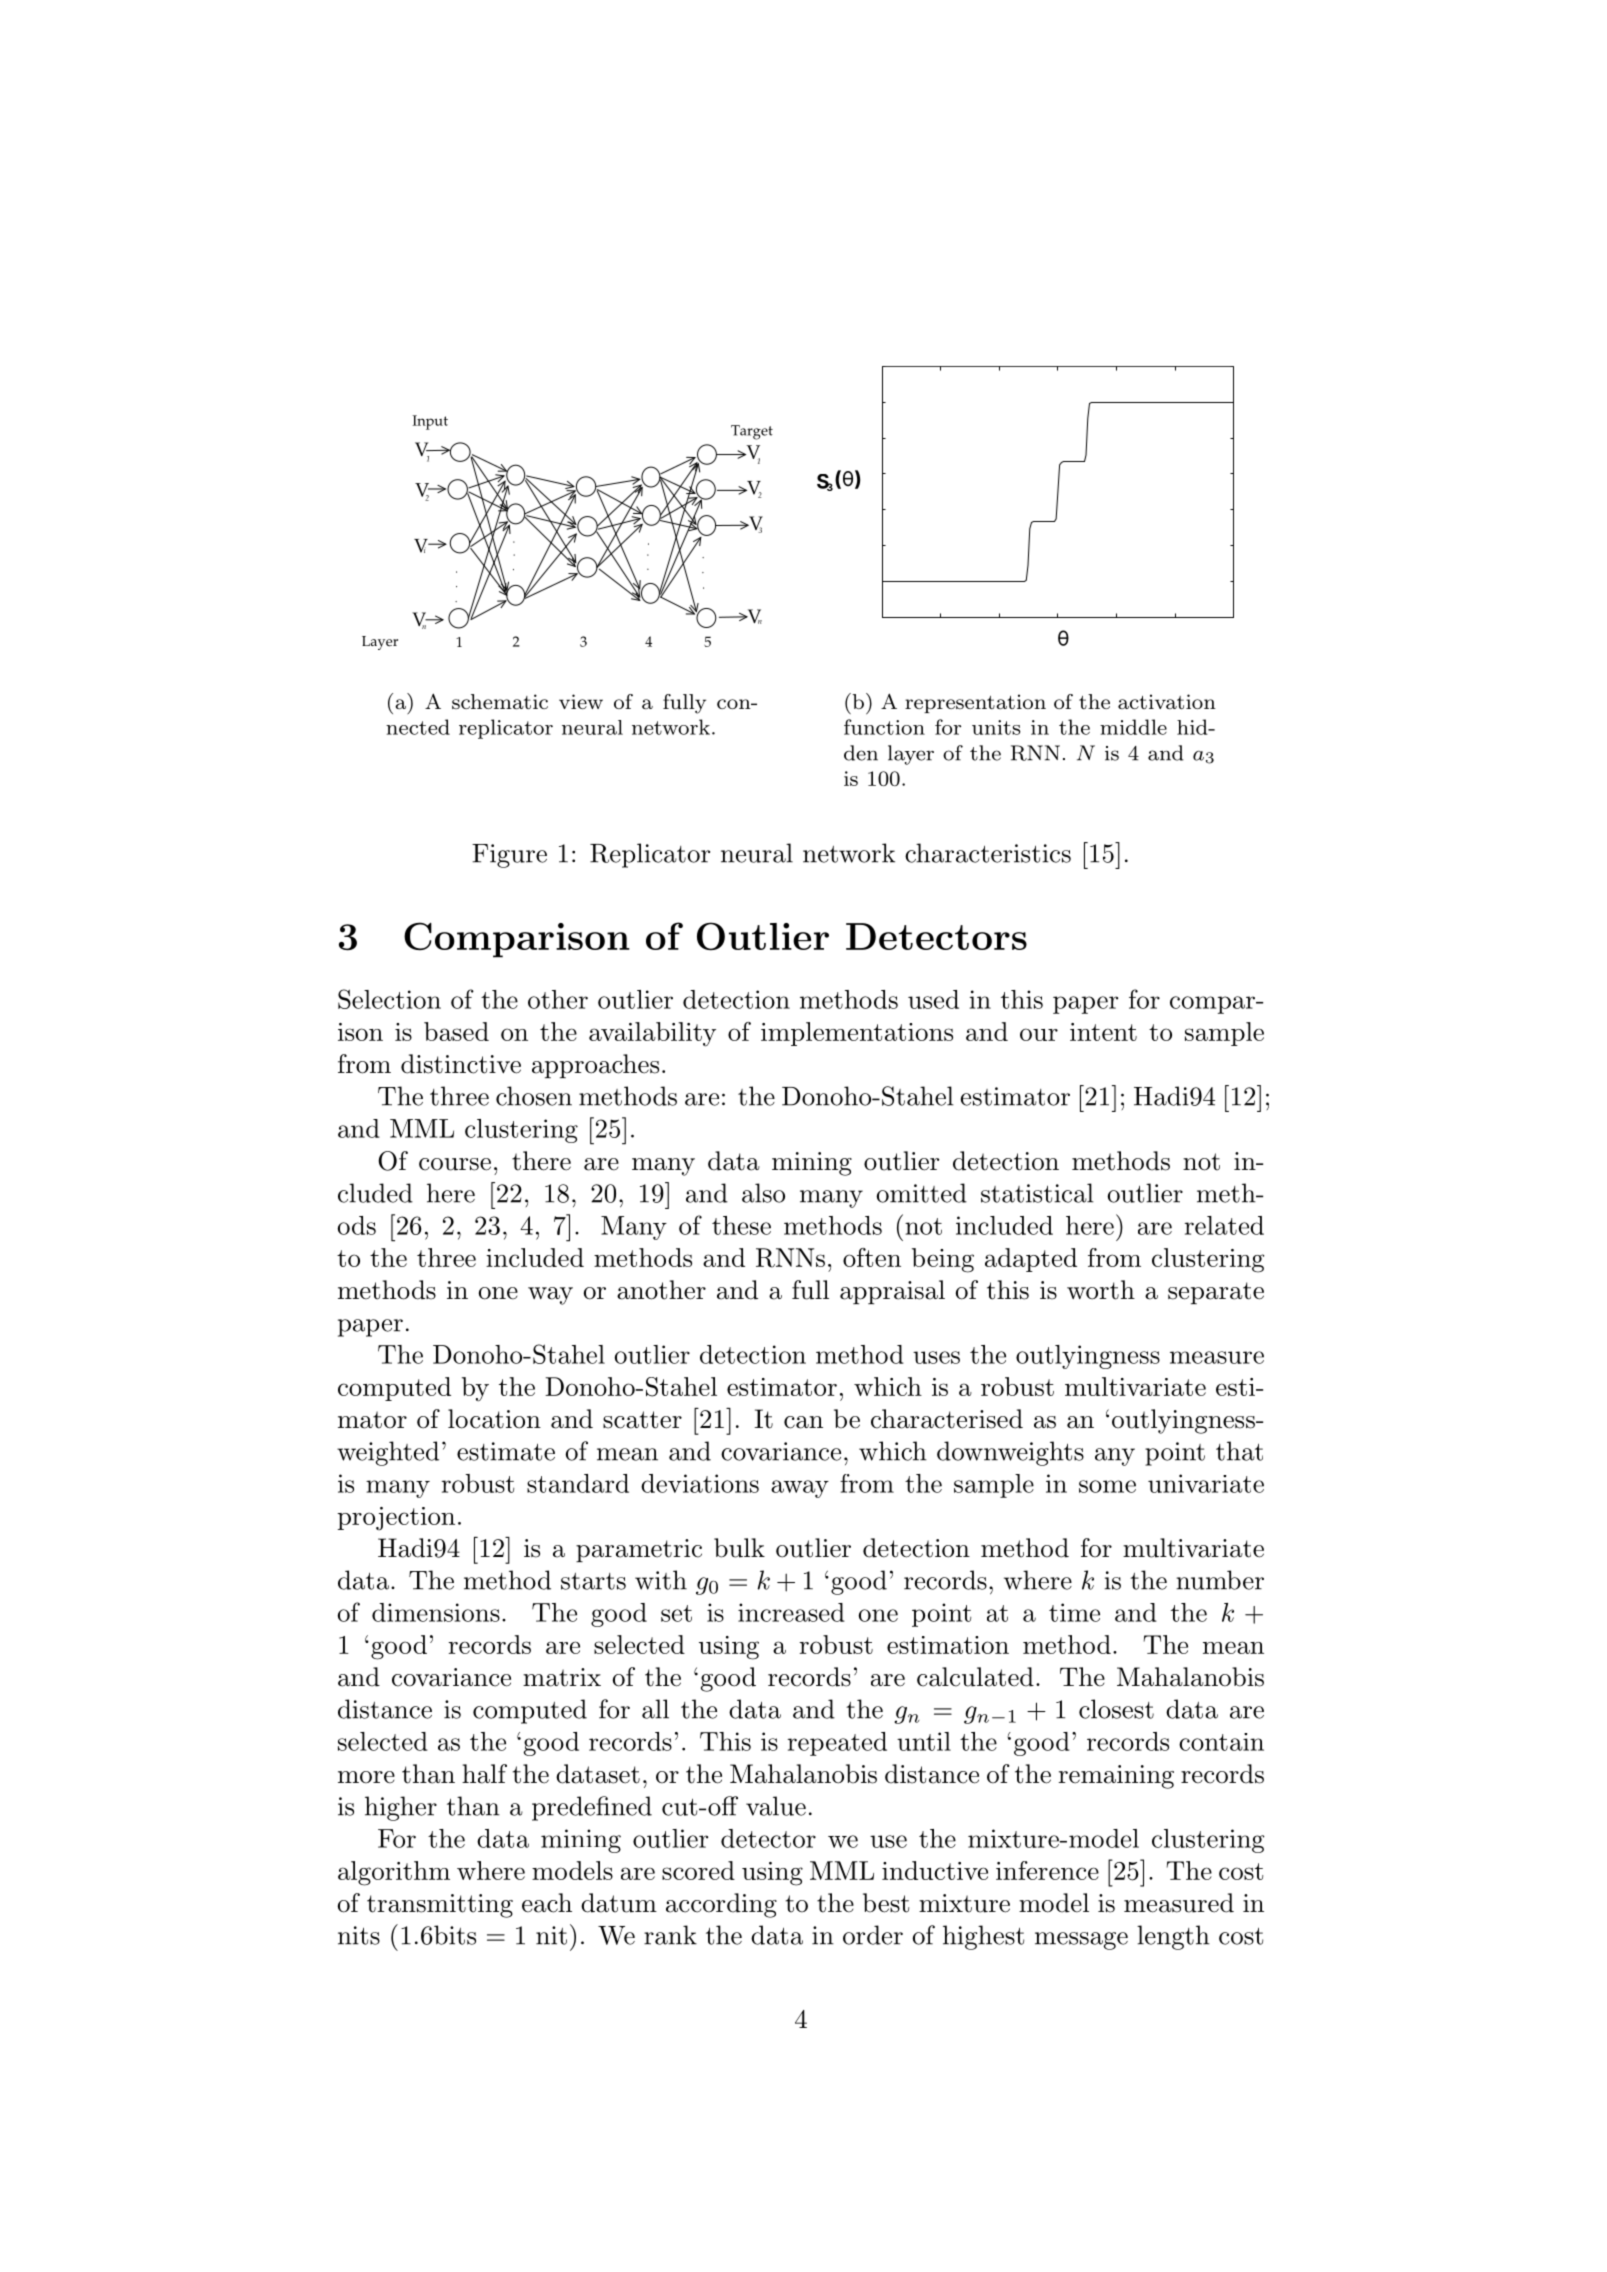 The height and width of the page is (2272, 1607). What do you see at coordinates (752, 432) in the page?
I see `Target` at bounding box center [752, 432].
